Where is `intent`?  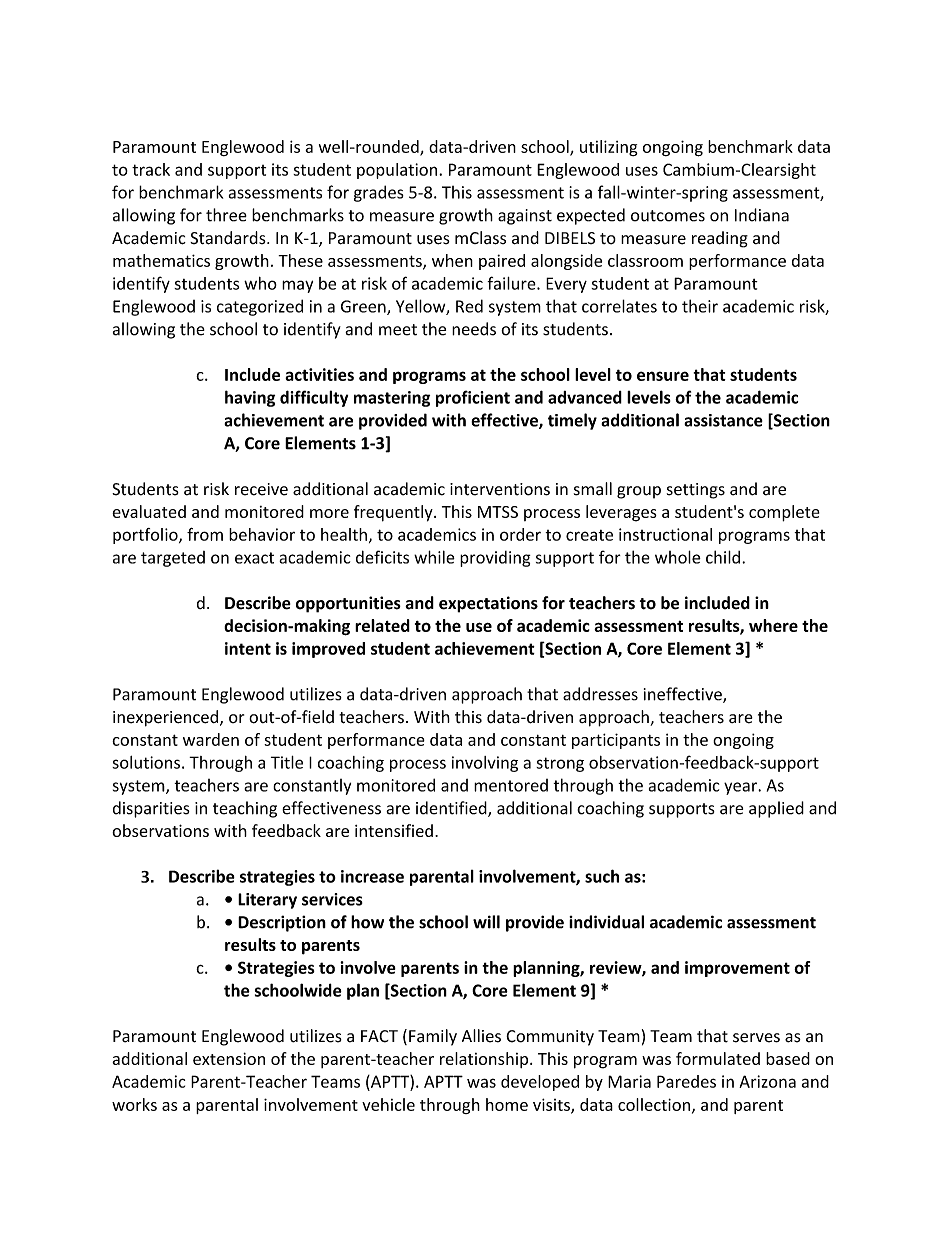 intent is located at coordinates (248, 648).
